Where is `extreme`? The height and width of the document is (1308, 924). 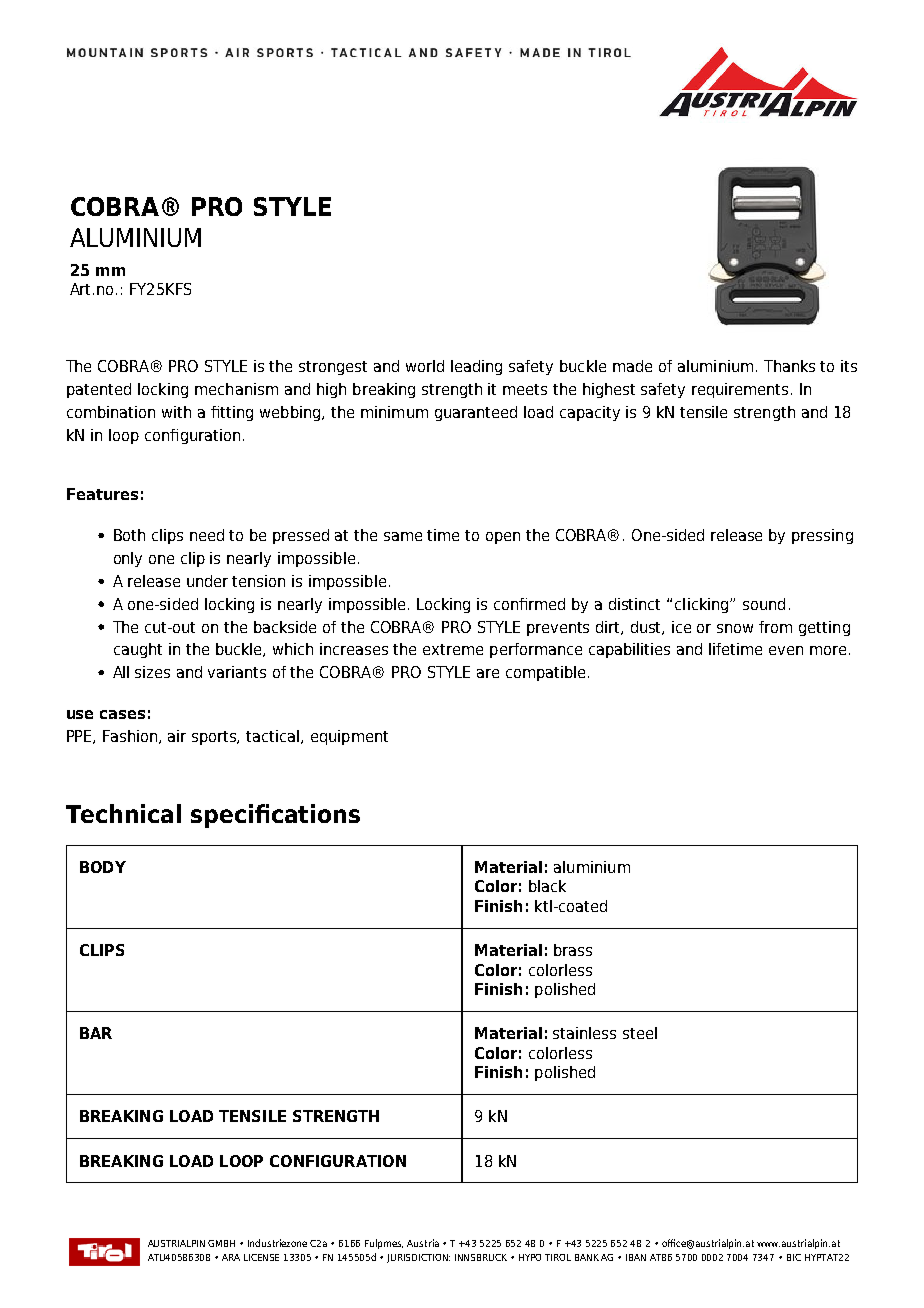
extreme is located at coordinates (453, 649).
